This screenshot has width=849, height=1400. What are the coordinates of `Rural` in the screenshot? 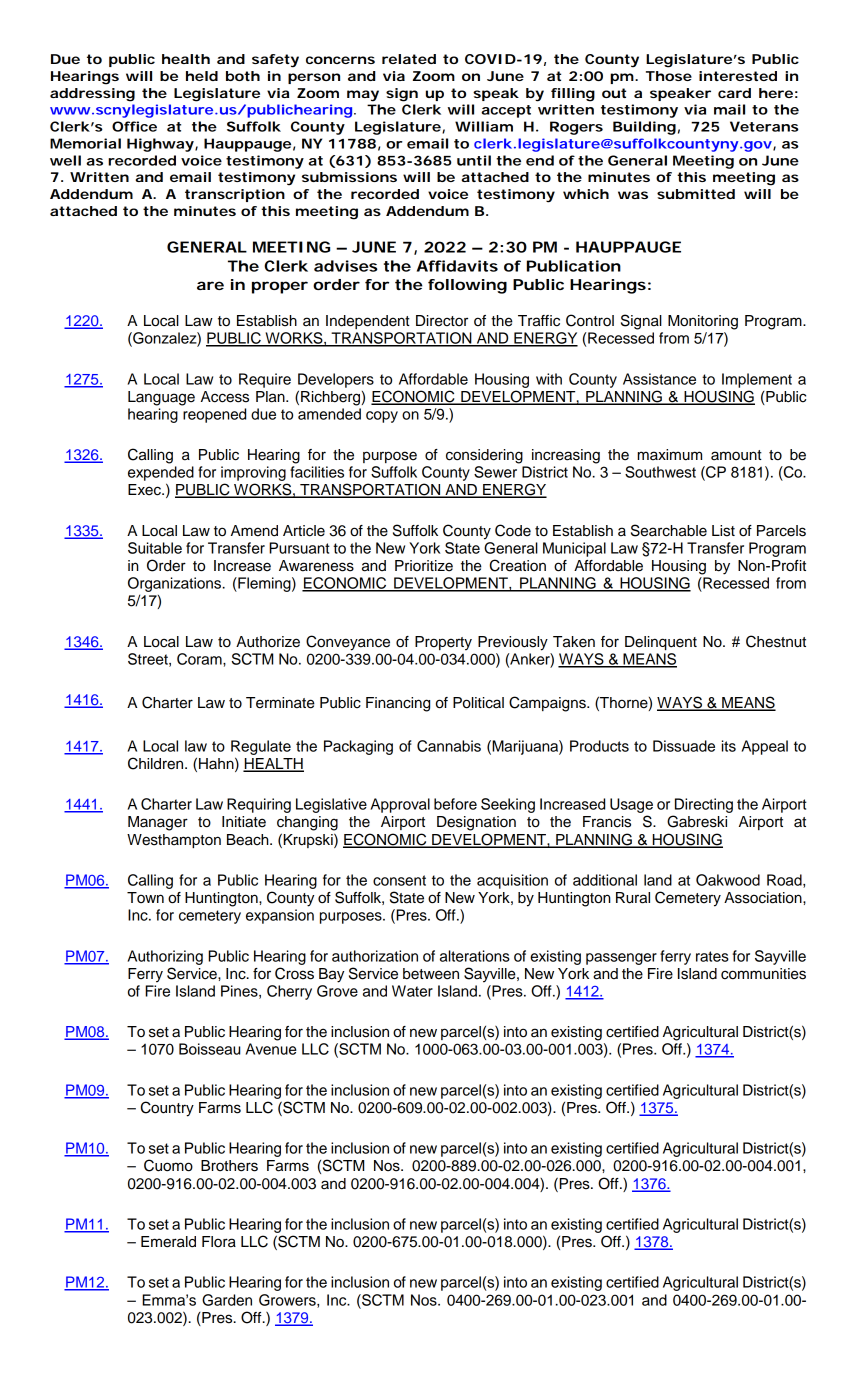 It's located at (633, 898).
